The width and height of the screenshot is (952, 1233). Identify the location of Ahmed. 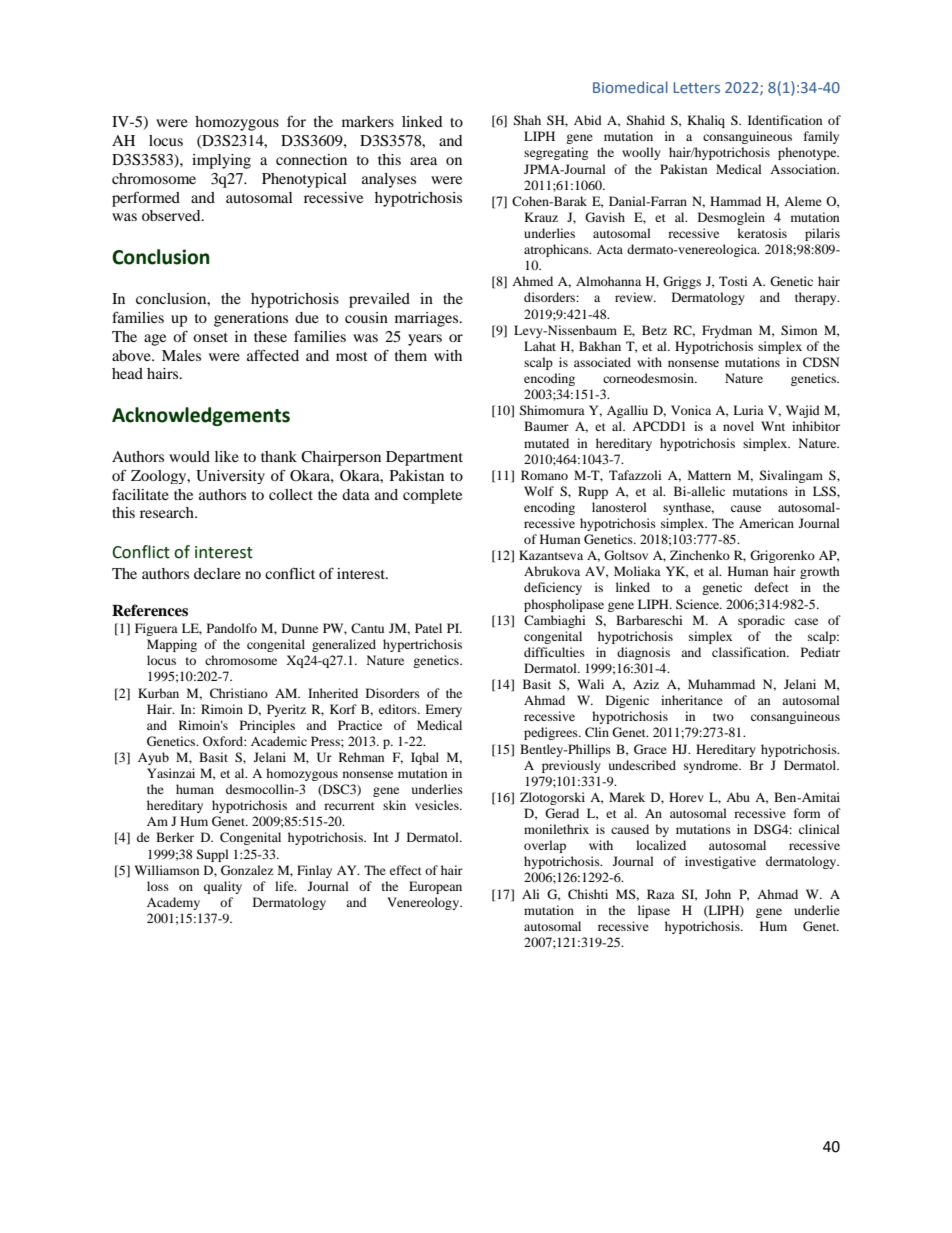
(532, 281).
